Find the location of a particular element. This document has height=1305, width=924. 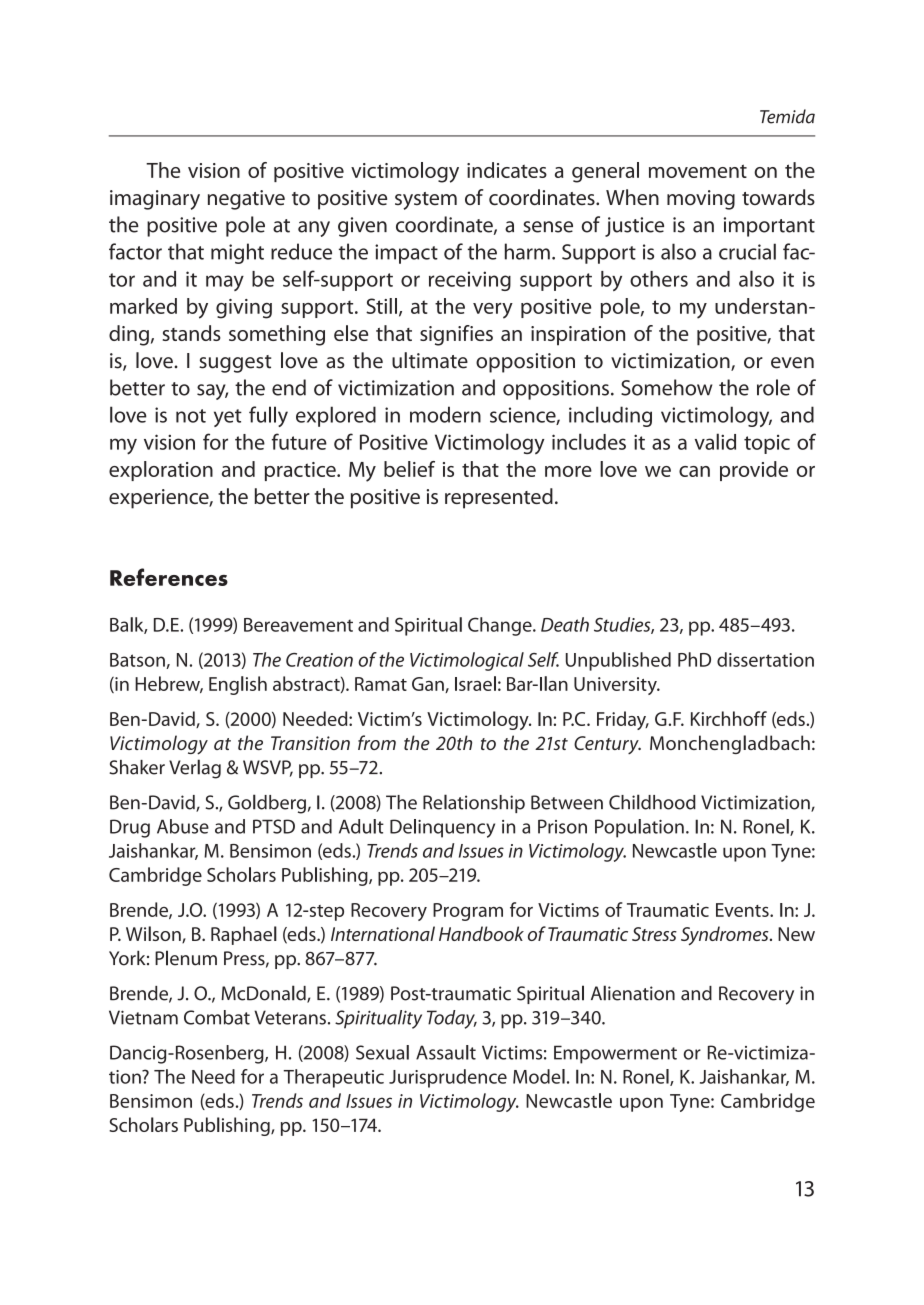

not is located at coordinates (191, 416).
